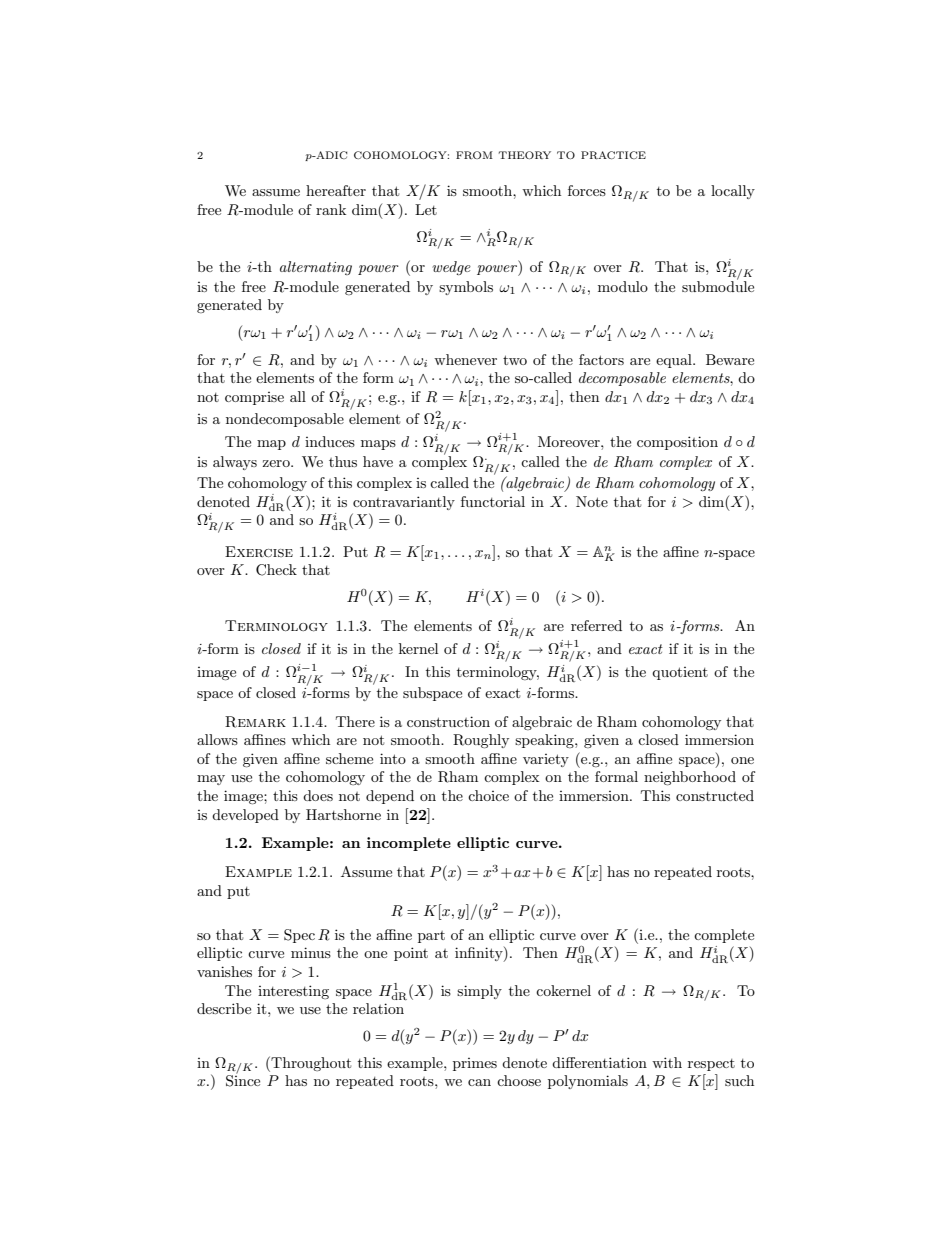 The height and width of the page is (1233, 952). Describe the element at coordinates (733, 192) in the page. I see `locally` at that location.
